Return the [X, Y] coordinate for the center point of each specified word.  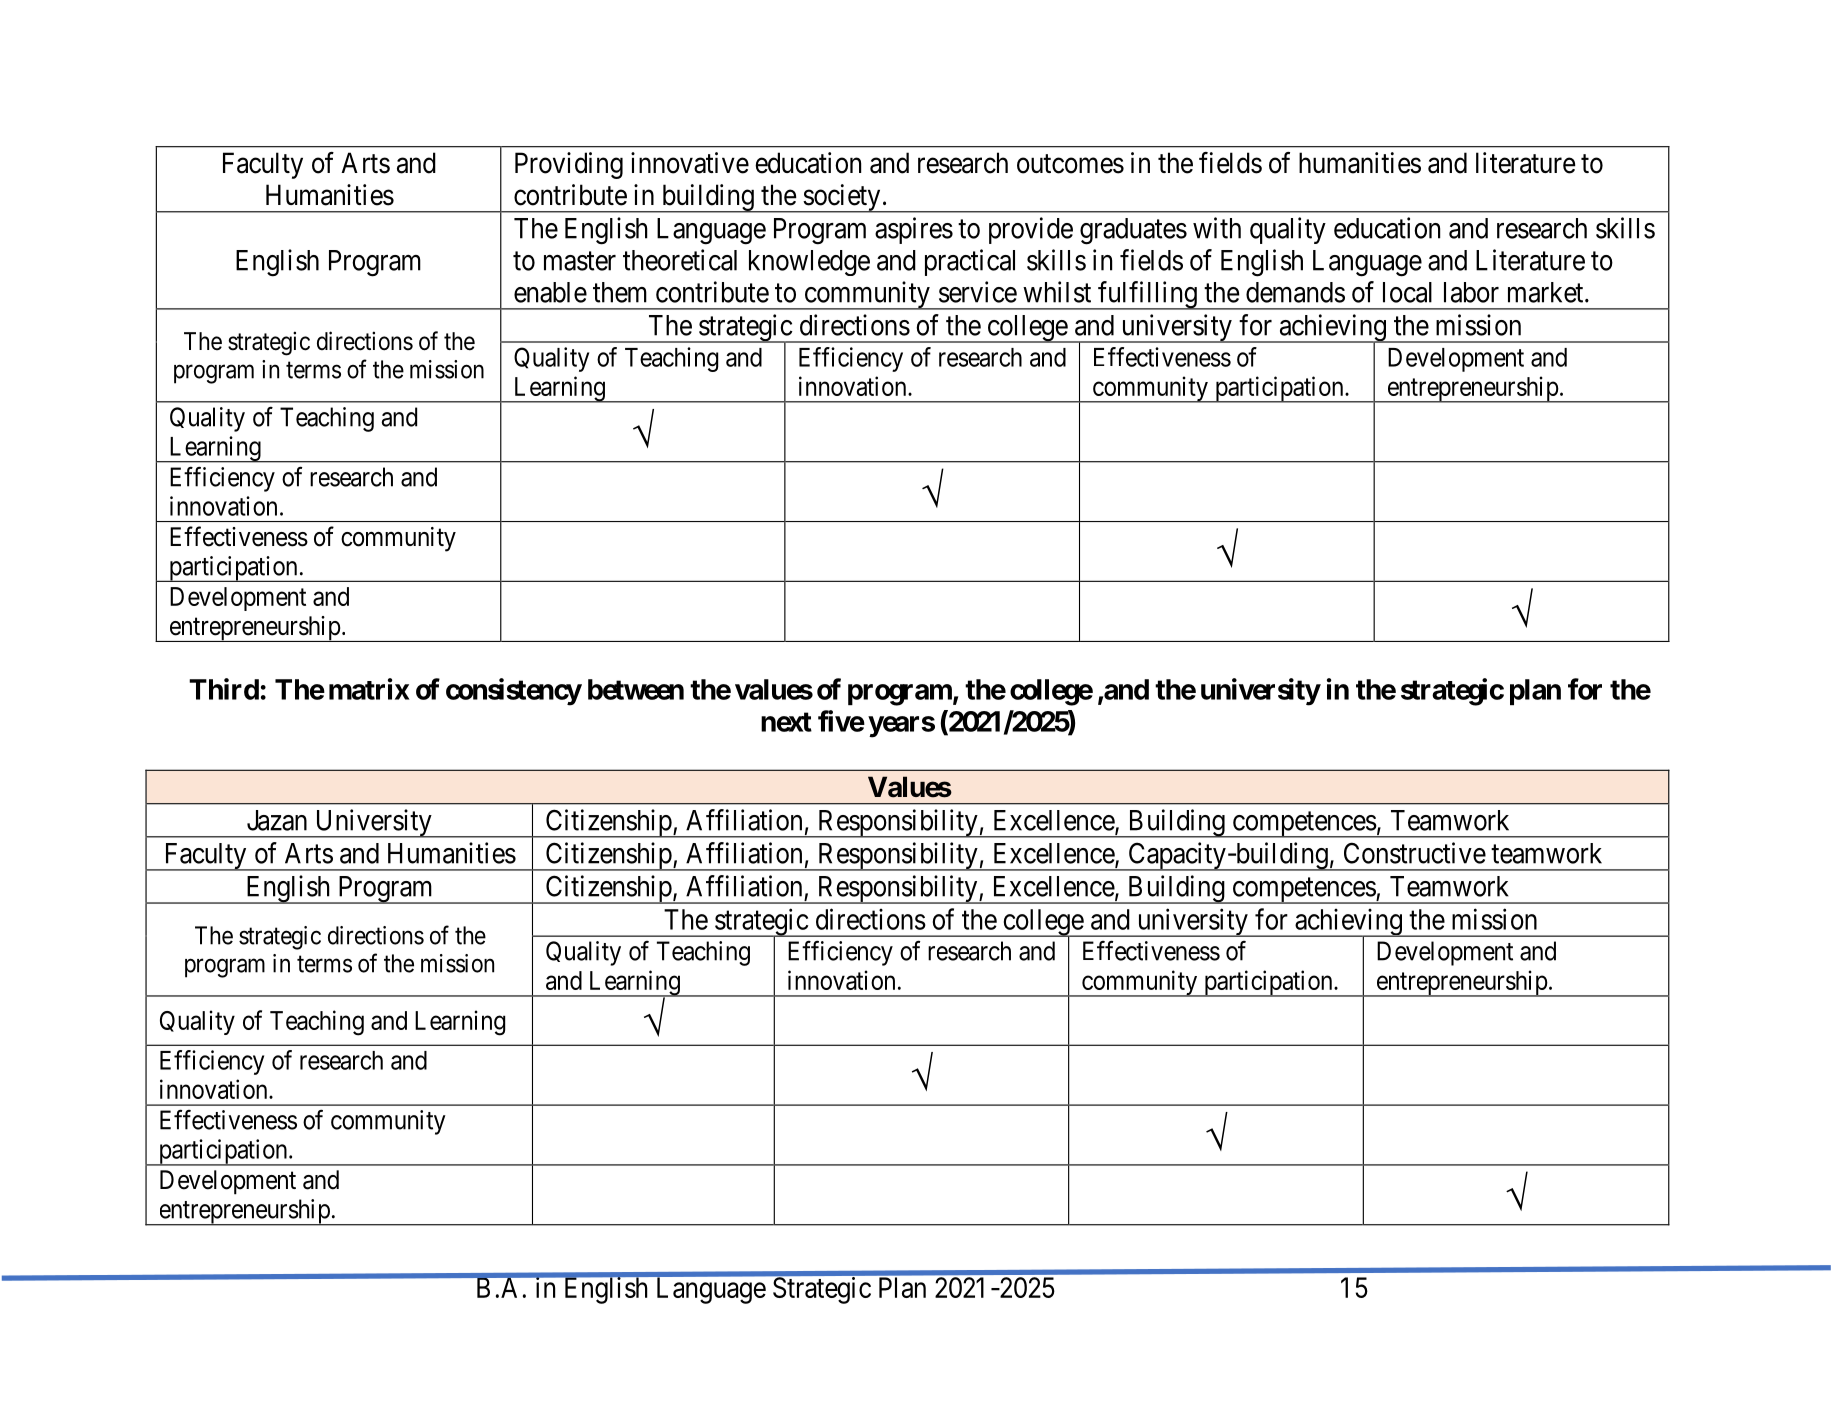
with [1217, 228]
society [842, 198]
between [636, 689]
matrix [369, 689]
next [786, 722]
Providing [569, 165]
